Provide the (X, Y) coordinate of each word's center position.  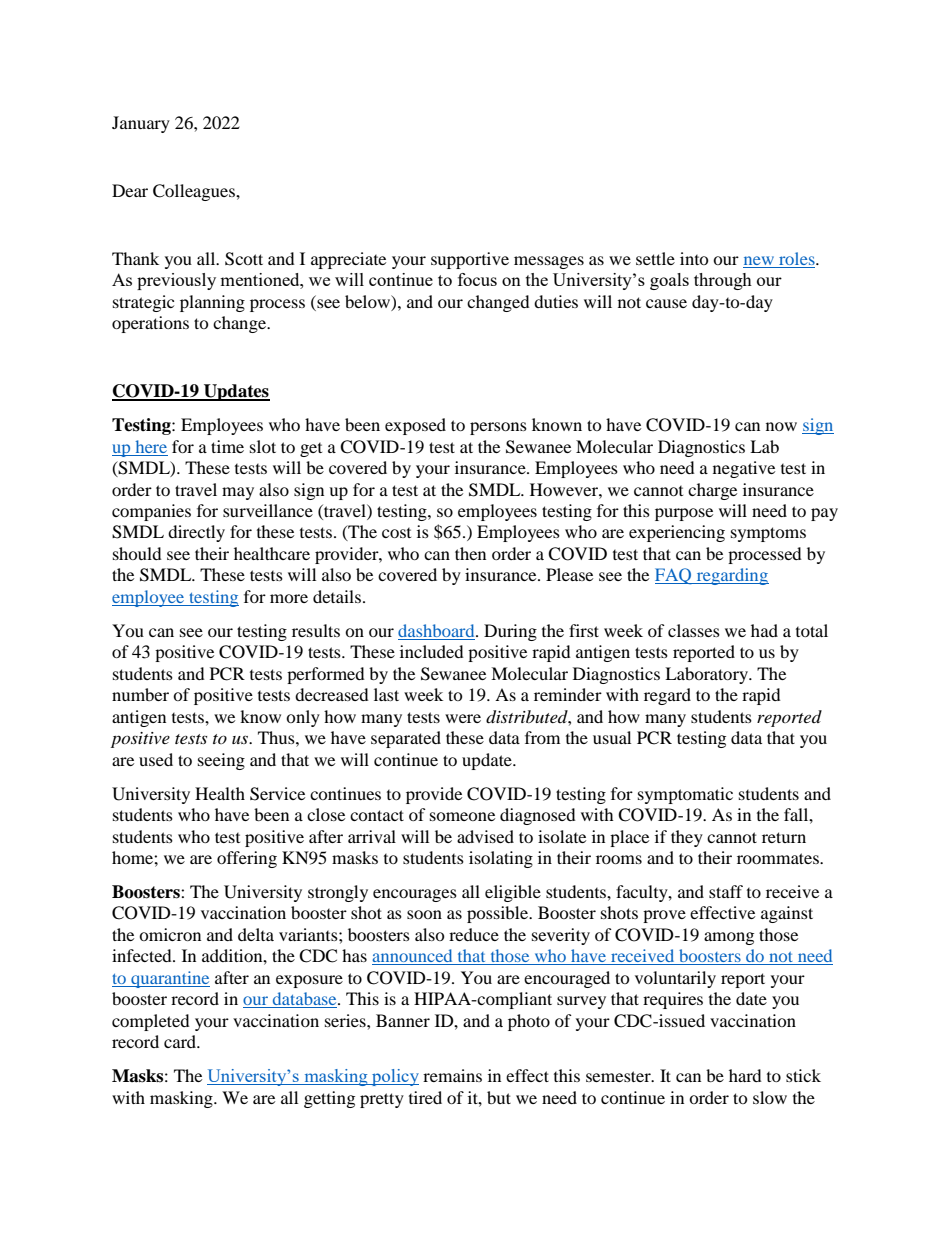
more (289, 598)
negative (744, 469)
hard (745, 1075)
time (227, 446)
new (759, 260)
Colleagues (195, 192)
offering (247, 859)
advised (485, 836)
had (764, 630)
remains (452, 1075)
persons (498, 428)
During (510, 632)
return (784, 837)
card (181, 1041)
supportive (470, 260)
